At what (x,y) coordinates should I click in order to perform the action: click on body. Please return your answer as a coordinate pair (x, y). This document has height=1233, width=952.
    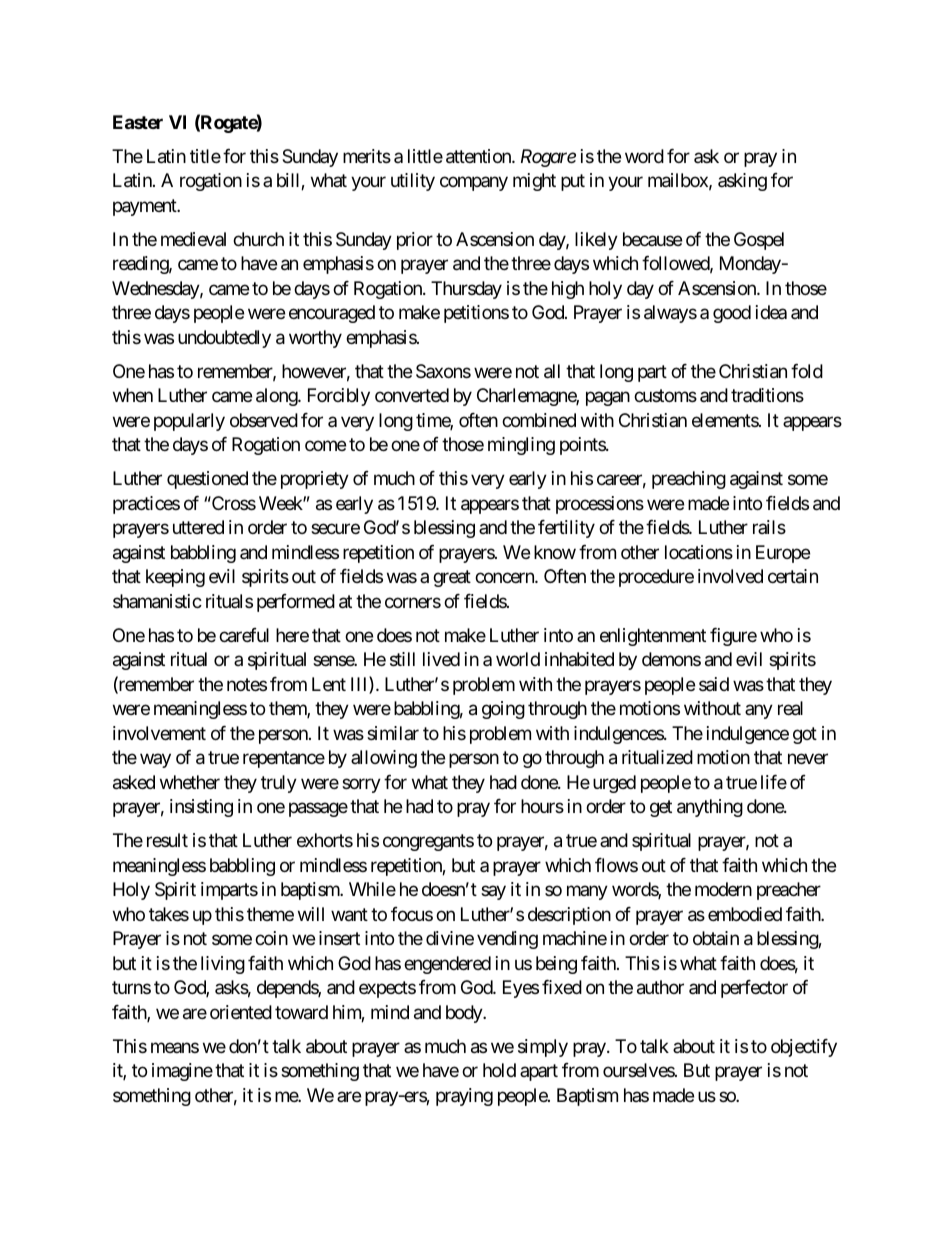
    Looking at the image, I should click on (465, 1014).
